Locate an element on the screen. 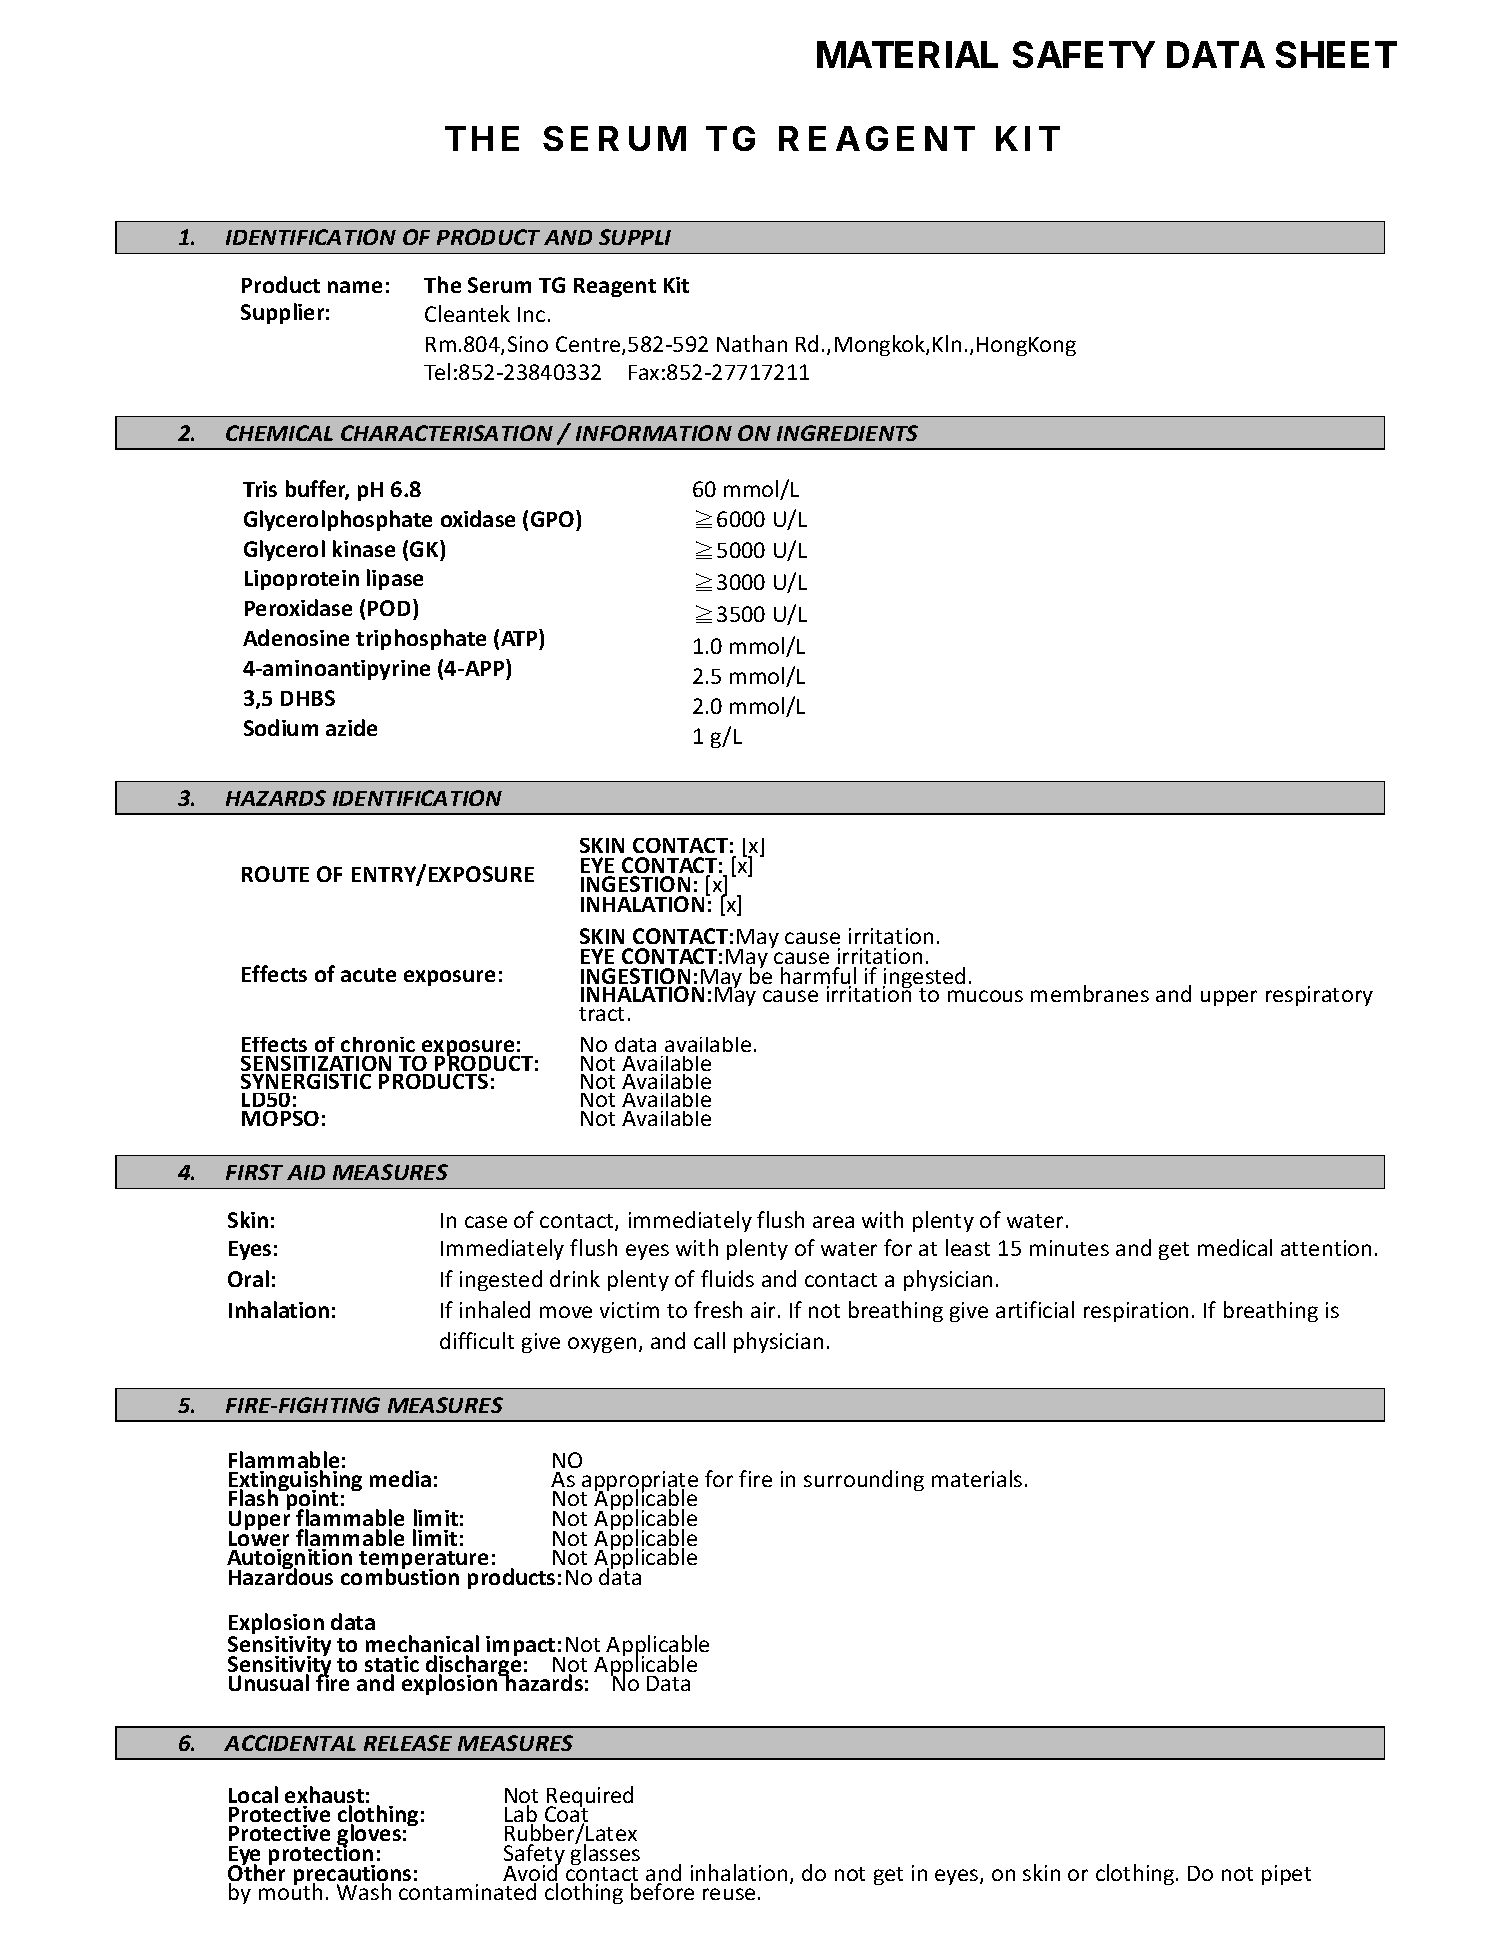 This screenshot has width=1501, height=1942. membranes is located at coordinates (1090, 993).
